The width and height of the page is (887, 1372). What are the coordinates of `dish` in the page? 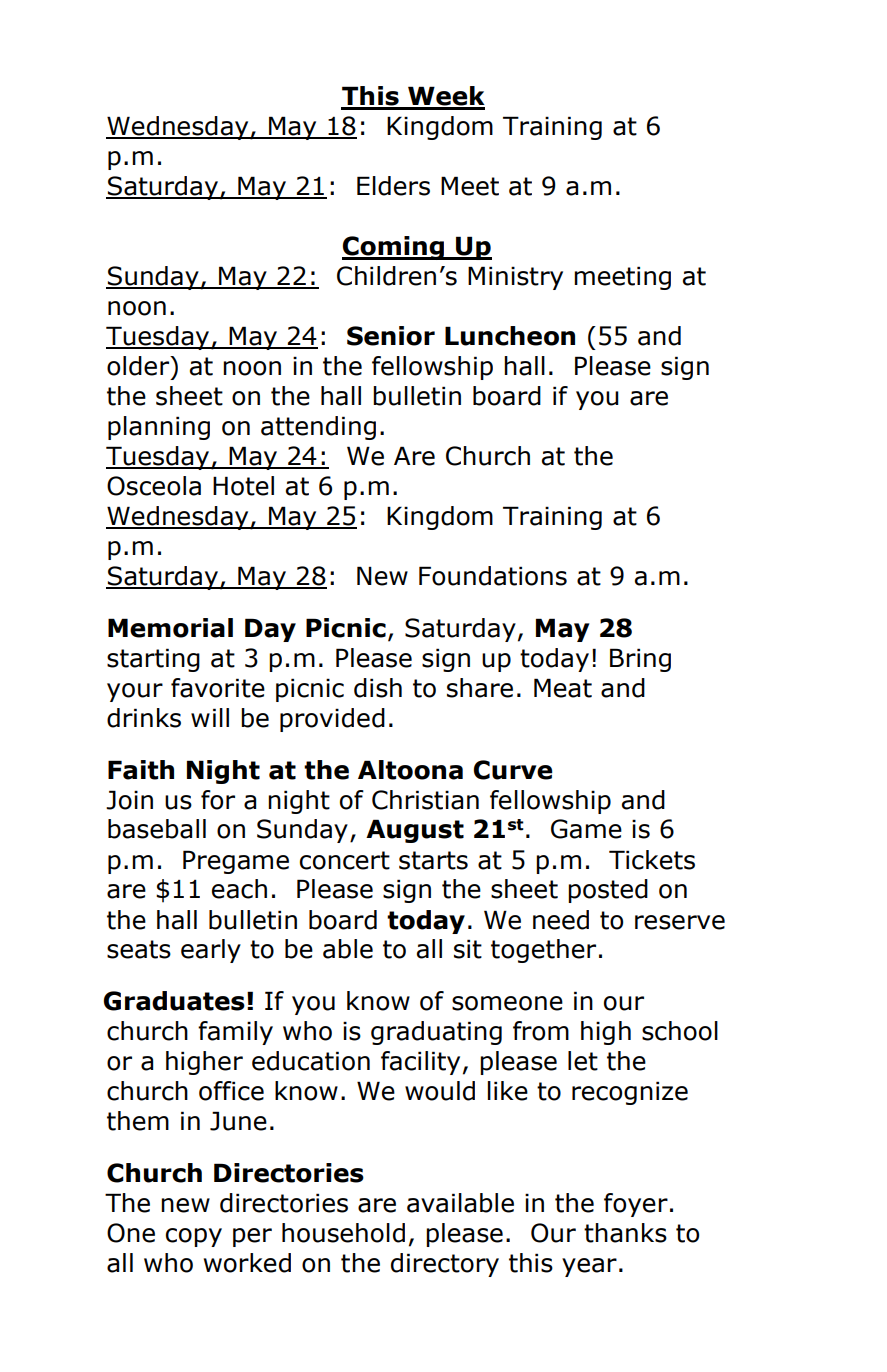 It's located at (378, 688).
